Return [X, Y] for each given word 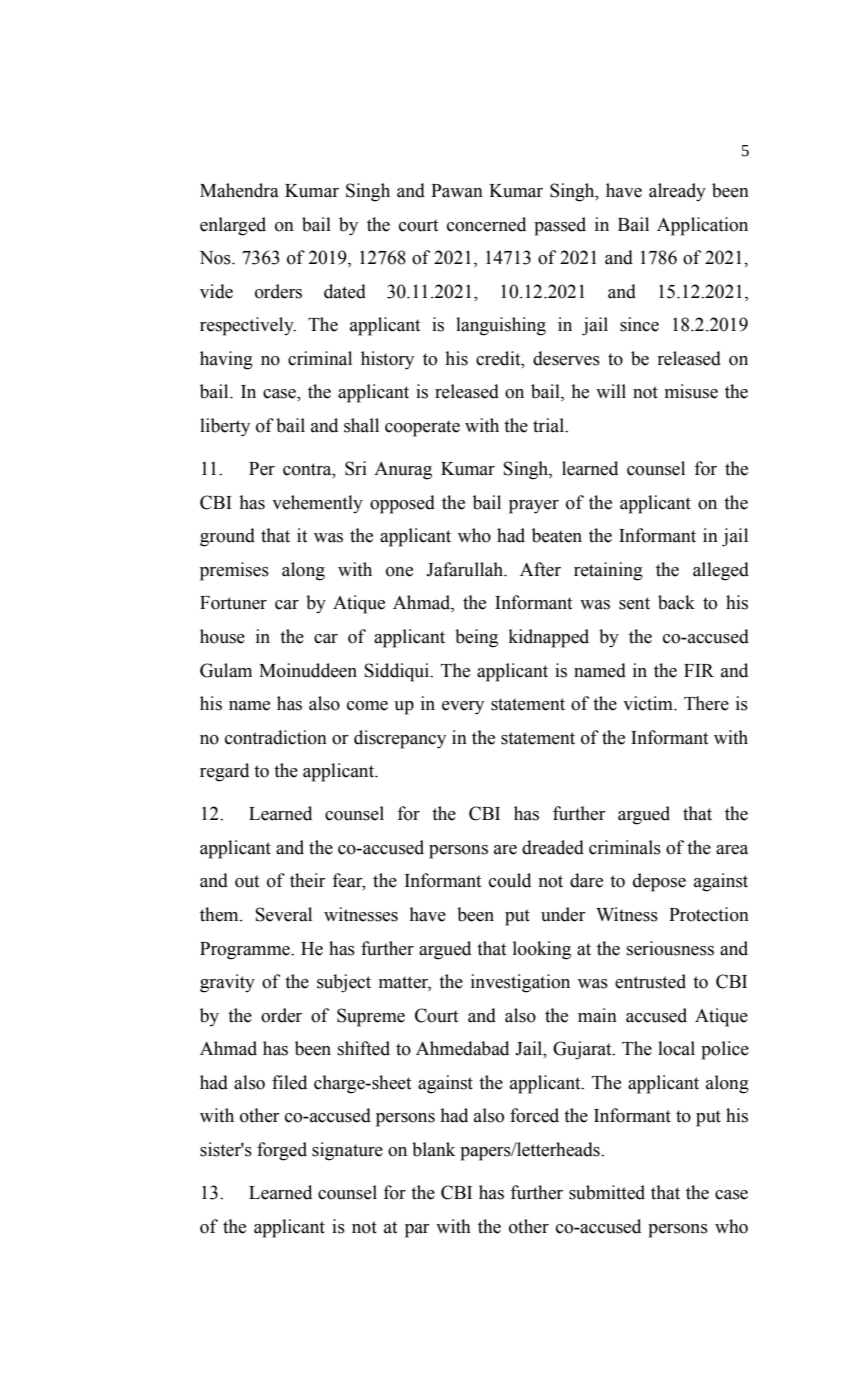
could [510, 880]
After [540, 569]
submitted [607, 1192]
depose [659, 882]
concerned [486, 224]
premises [234, 571]
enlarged [233, 226]
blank [433, 1149]
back [676, 602]
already [677, 192]
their [308, 880]
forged [282, 1151]
